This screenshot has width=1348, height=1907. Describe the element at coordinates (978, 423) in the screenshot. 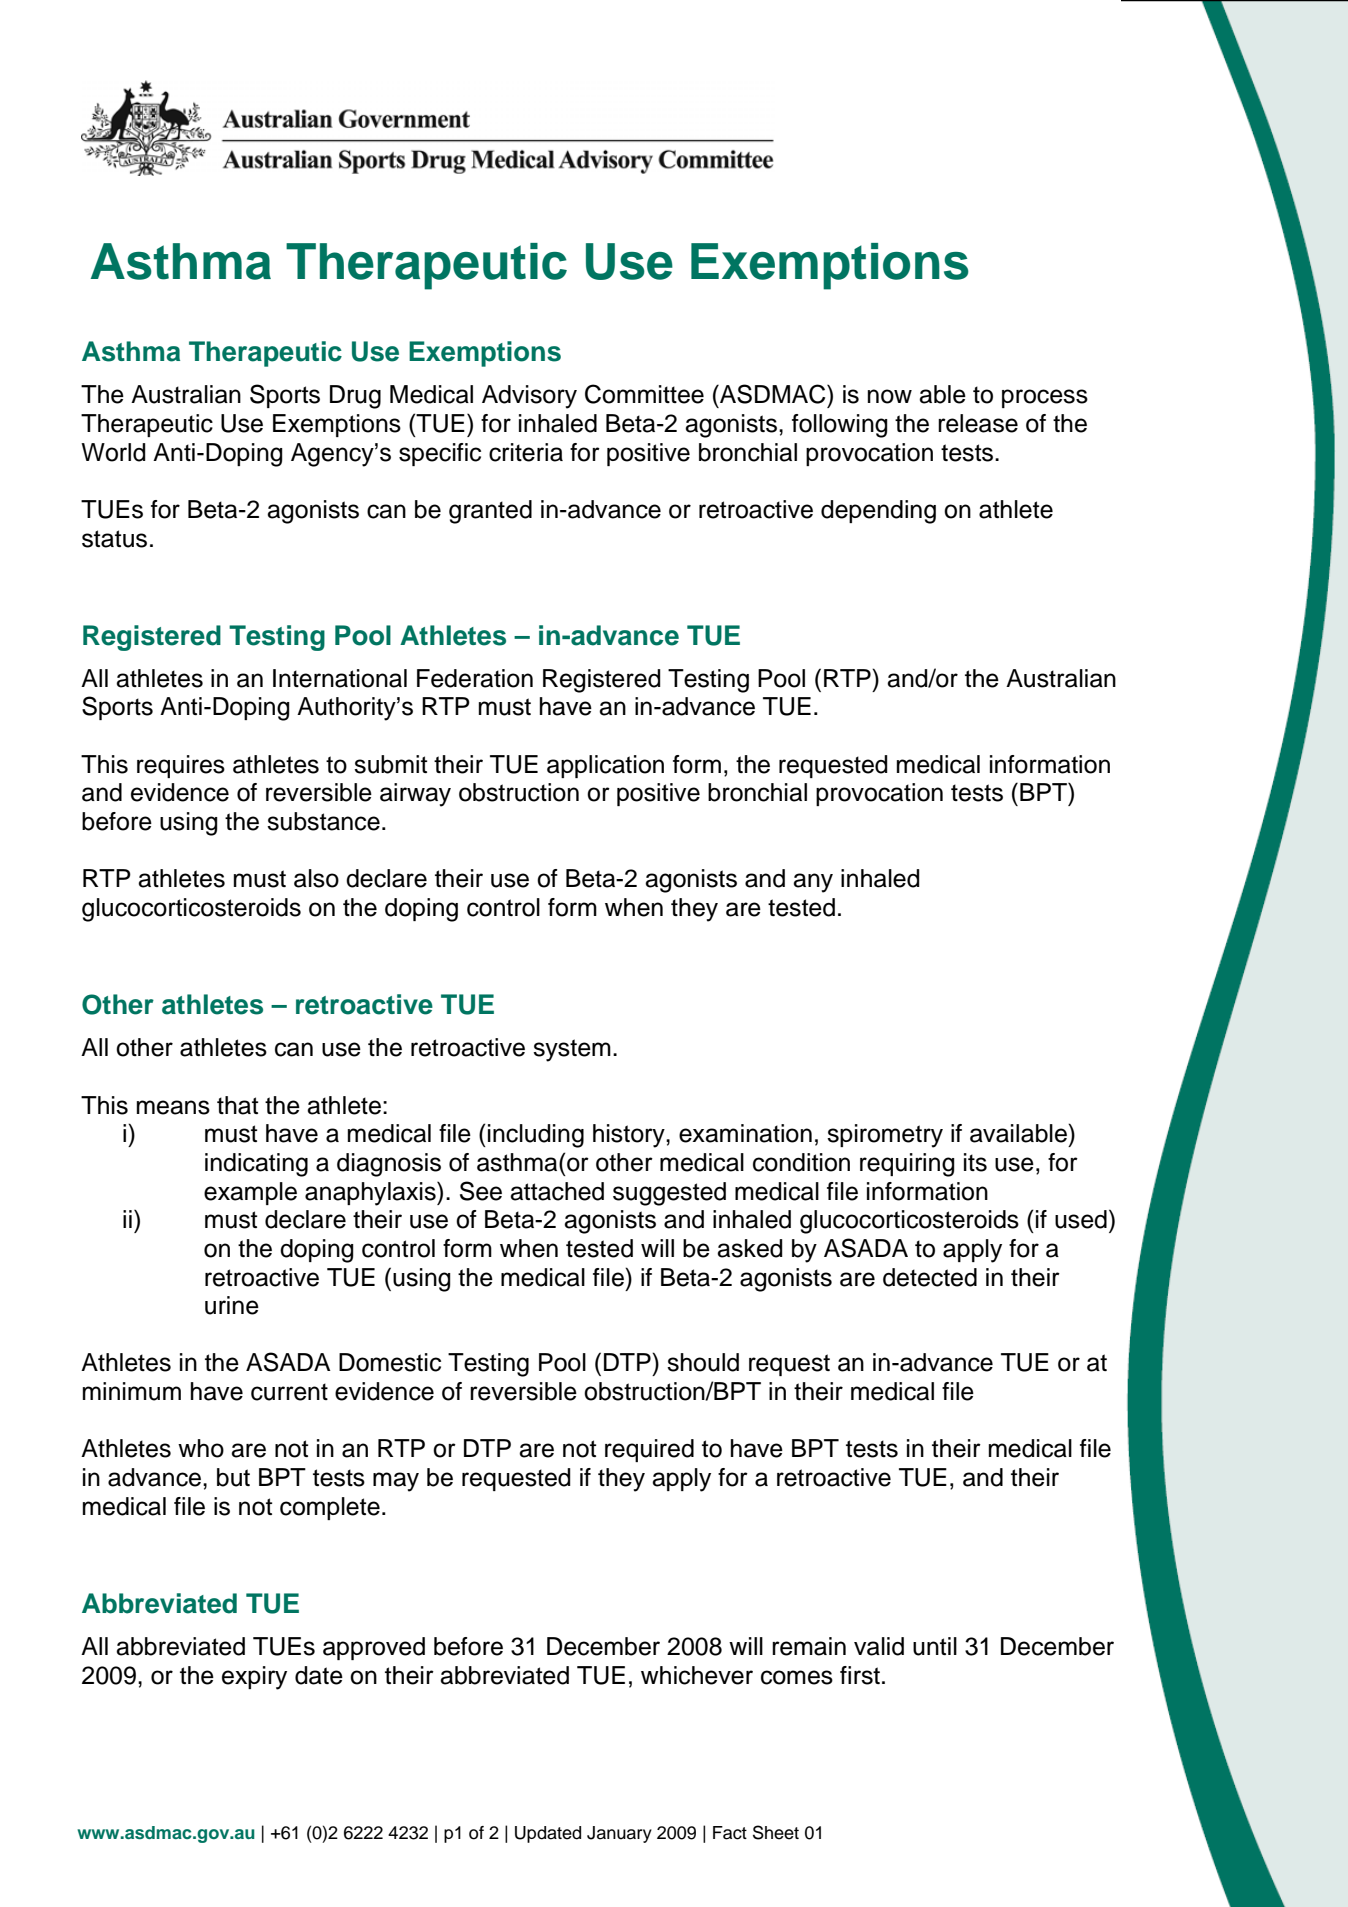

I see `release` at that location.
